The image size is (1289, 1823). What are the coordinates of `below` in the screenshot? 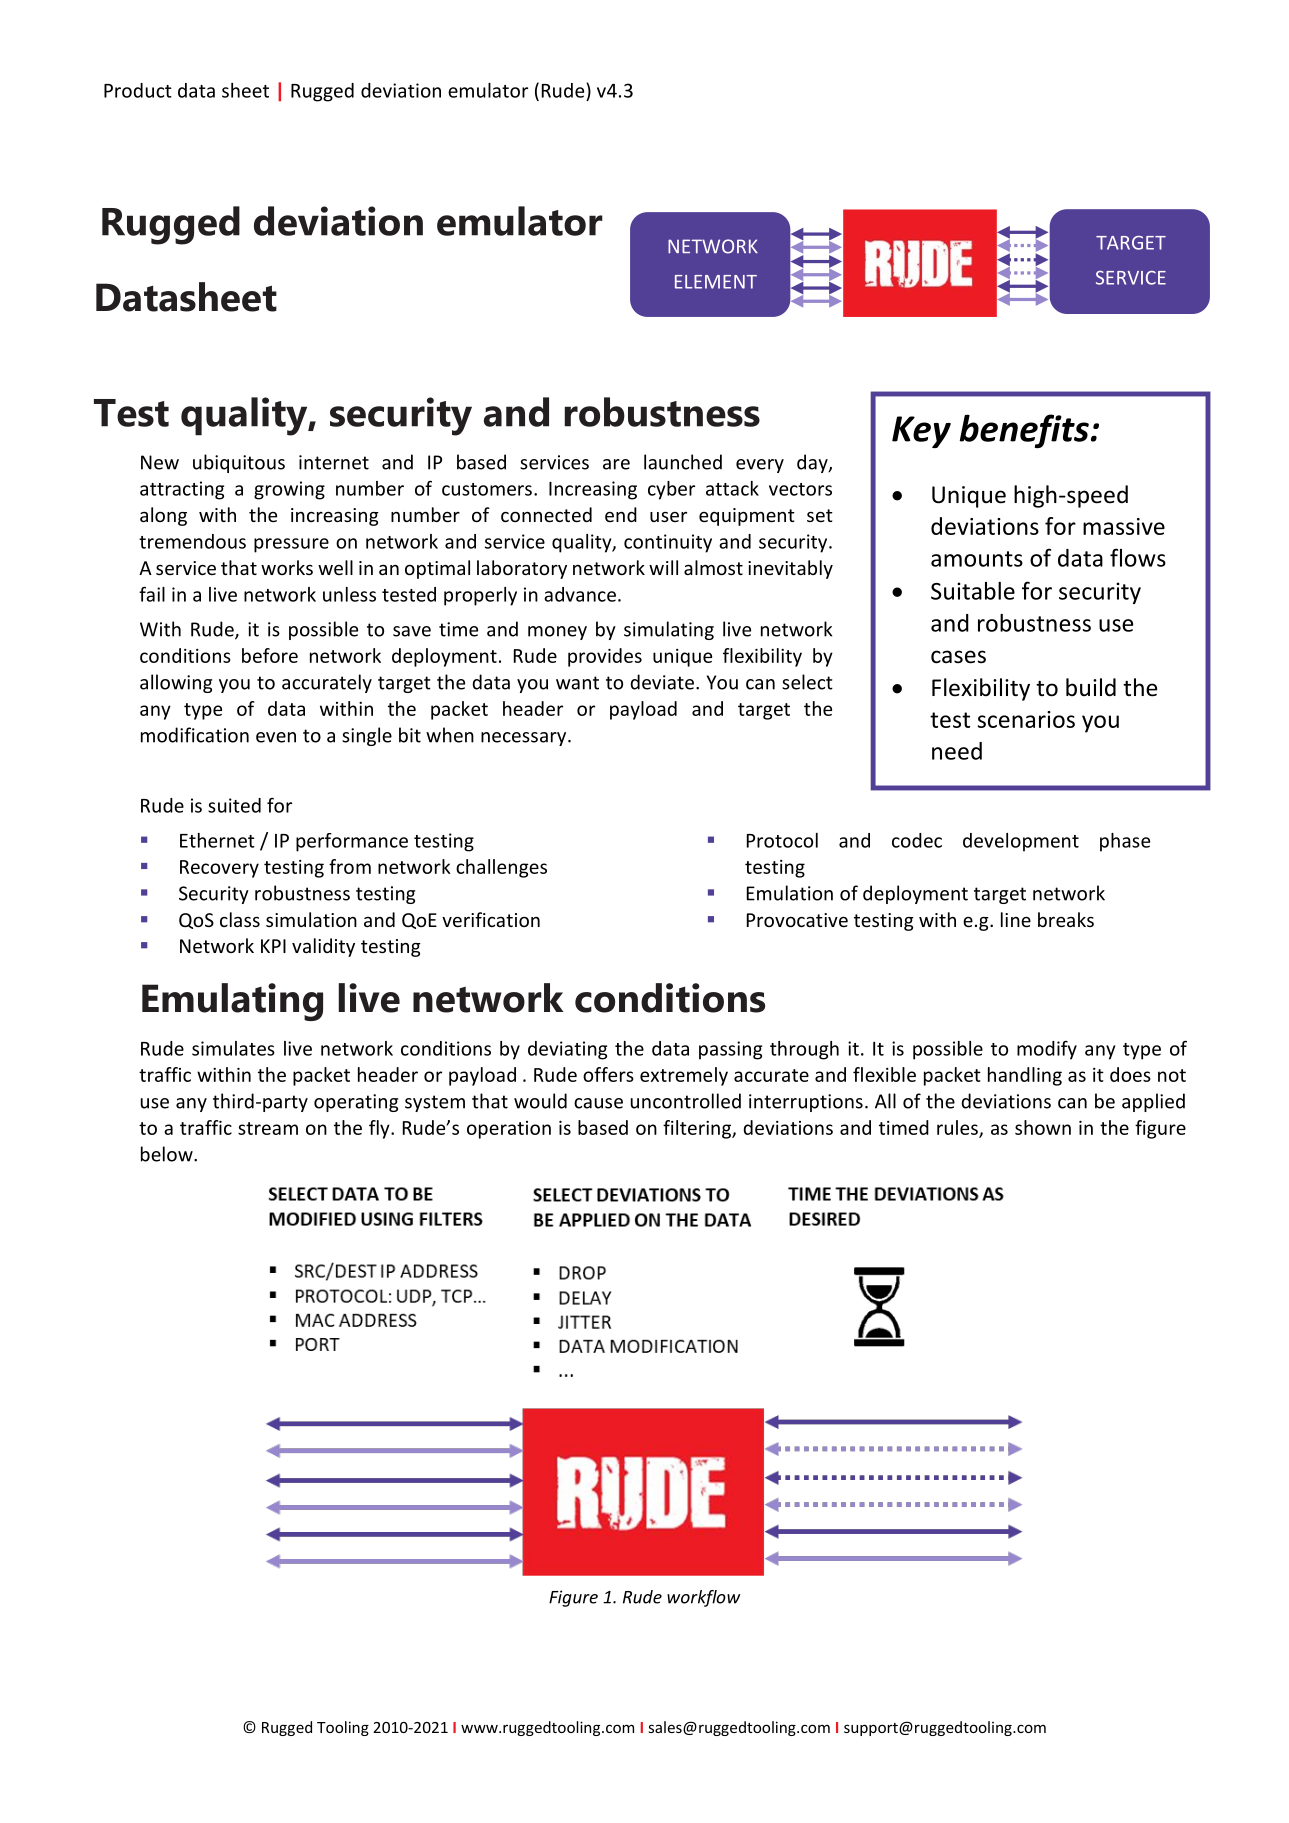 It's located at (168, 1154).
